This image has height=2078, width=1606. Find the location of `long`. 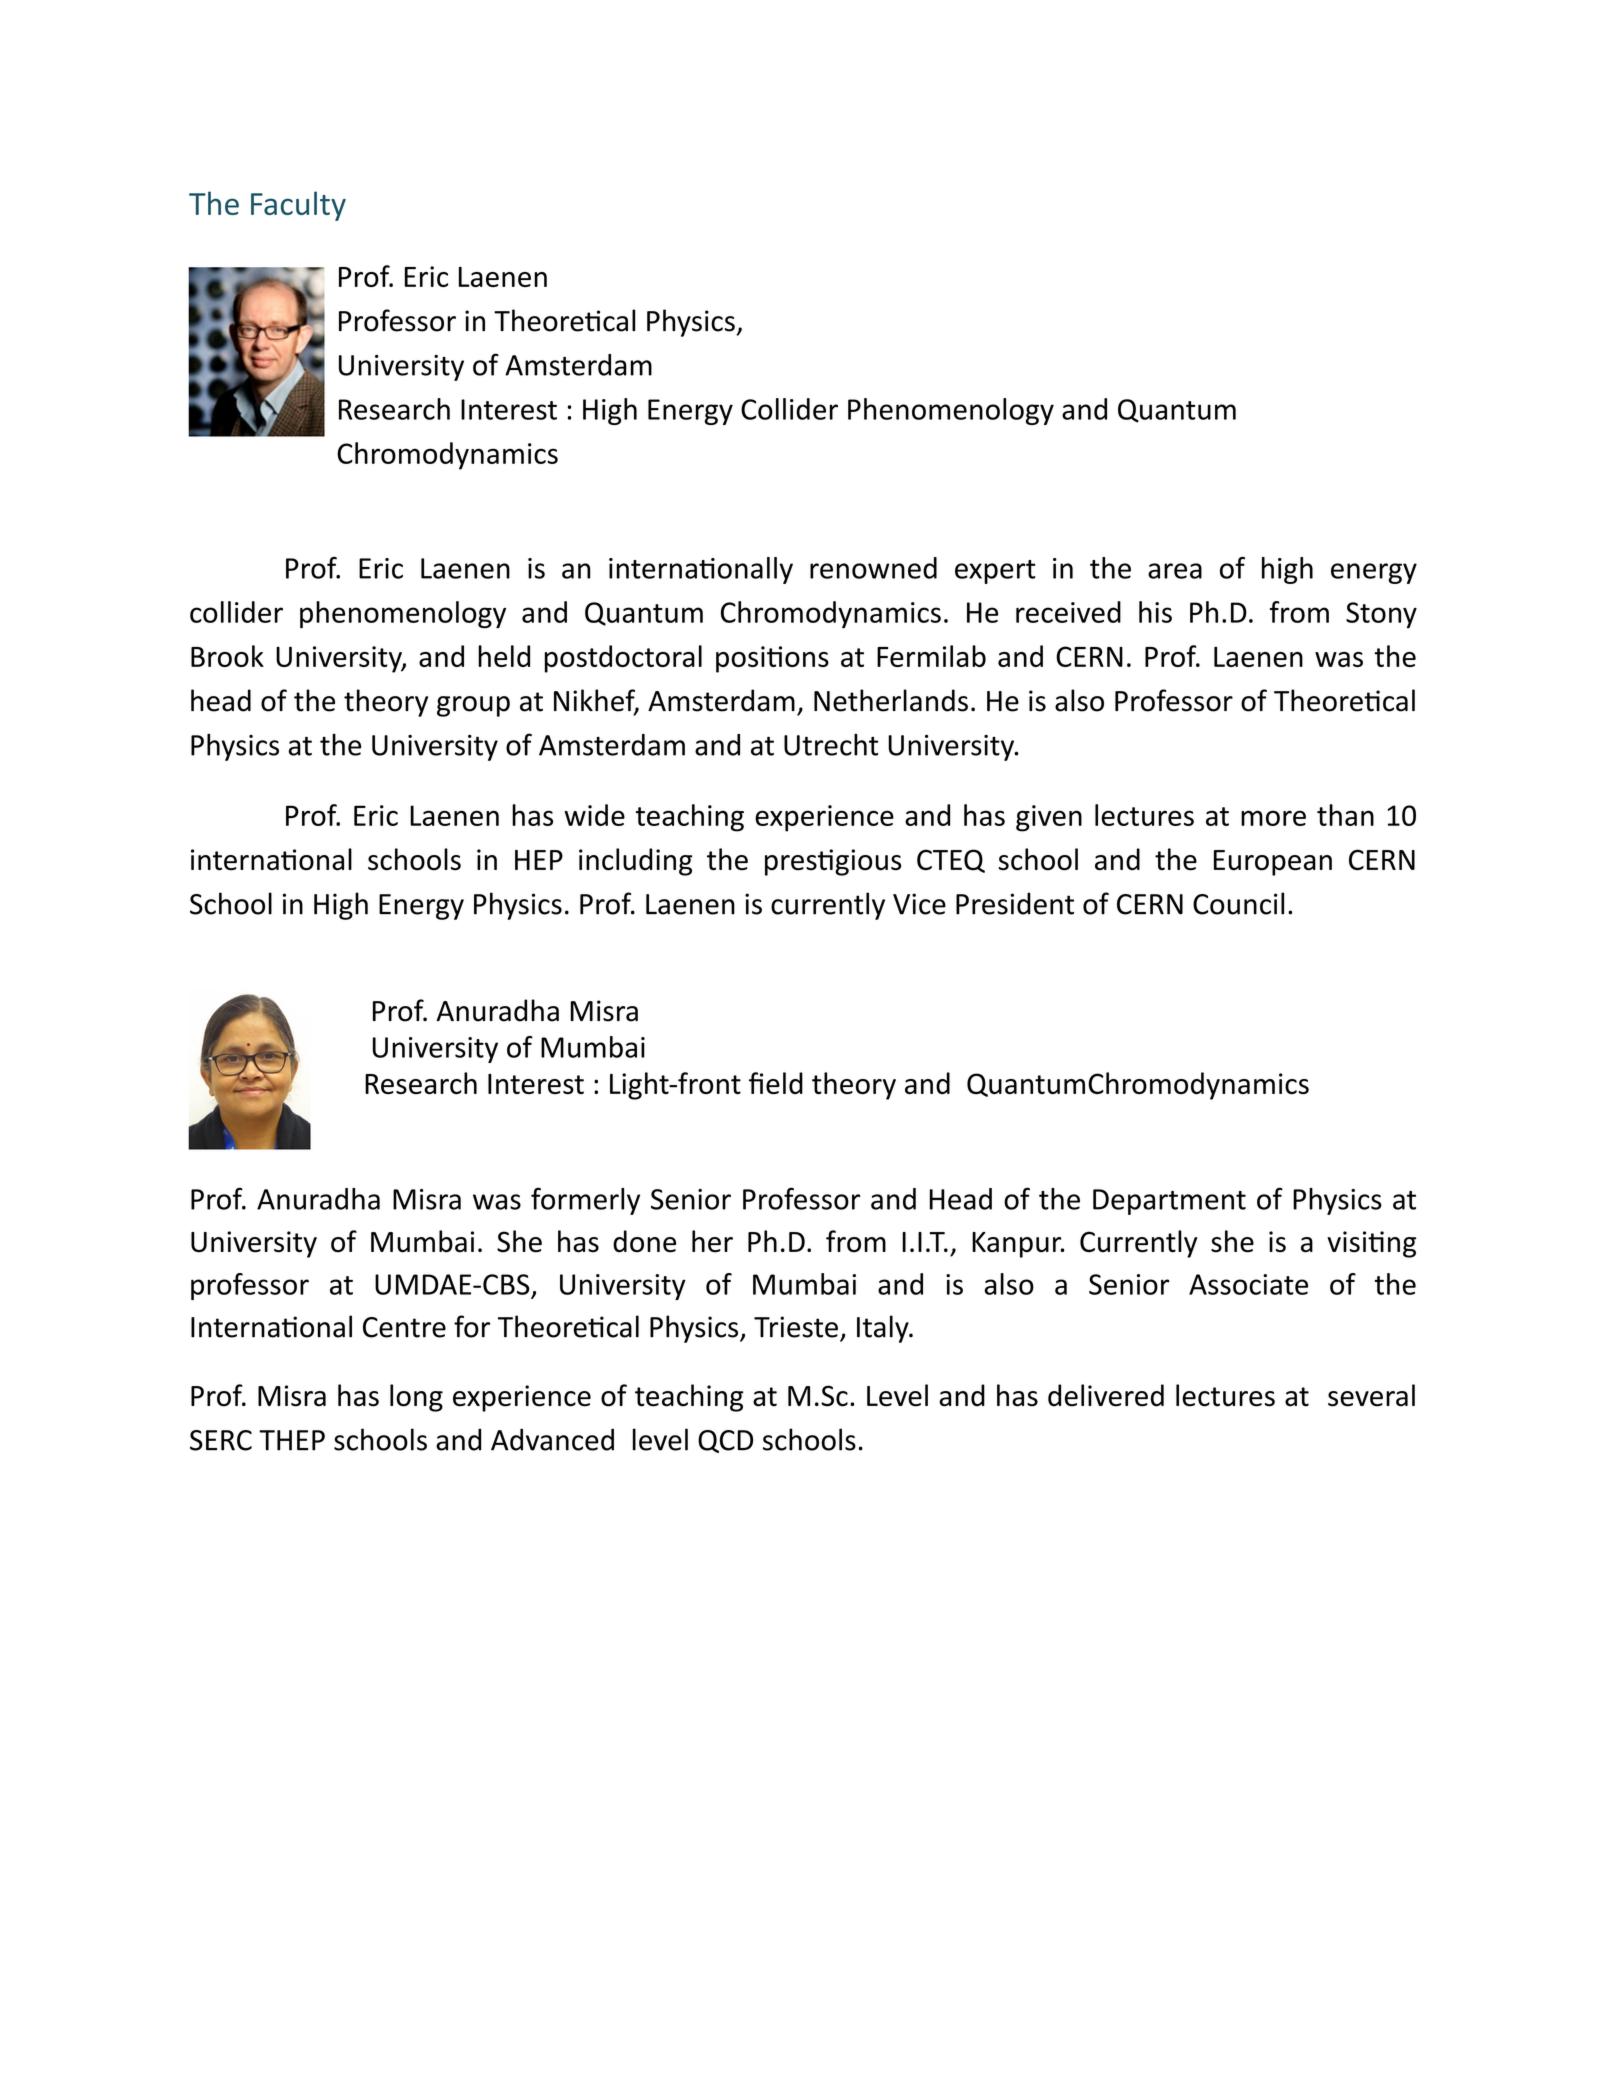

long is located at coordinates (416, 1398).
